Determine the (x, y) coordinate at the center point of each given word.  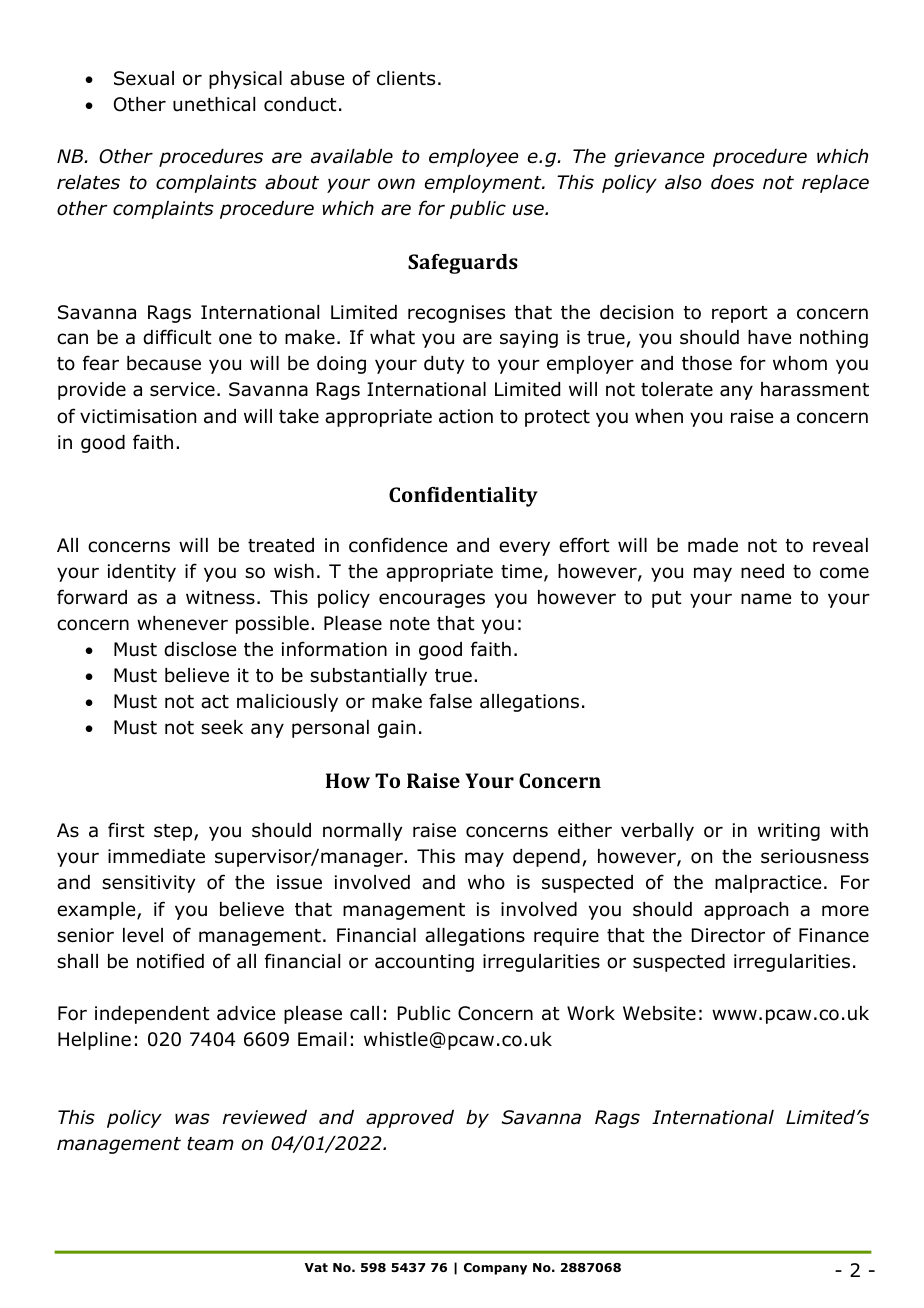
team (210, 1144)
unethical (214, 104)
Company (495, 1269)
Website (659, 1013)
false (450, 701)
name (766, 599)
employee (473, 158)
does (732, 182)
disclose (200, 649)
